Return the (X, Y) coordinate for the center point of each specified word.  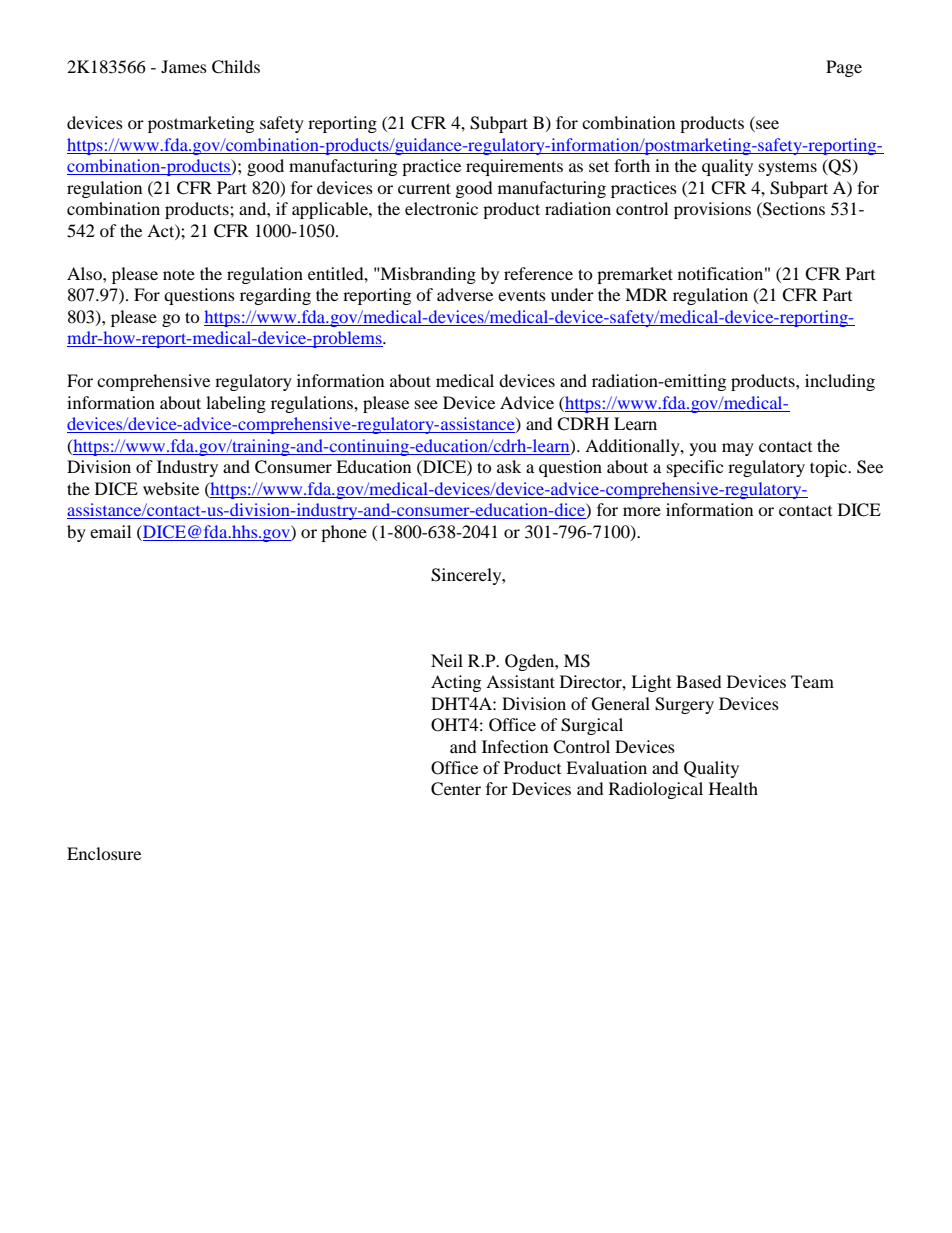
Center (456, 789)
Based (699, 681)
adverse (465, 294)
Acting (456, 683)
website (171, 488)
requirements (514, 167)
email (110, 531)
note (179, 275)
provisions (712, 210)
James (184, 66)
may (738, 449)
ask (509, 466)
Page (844, 68)
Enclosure (104, 853)
